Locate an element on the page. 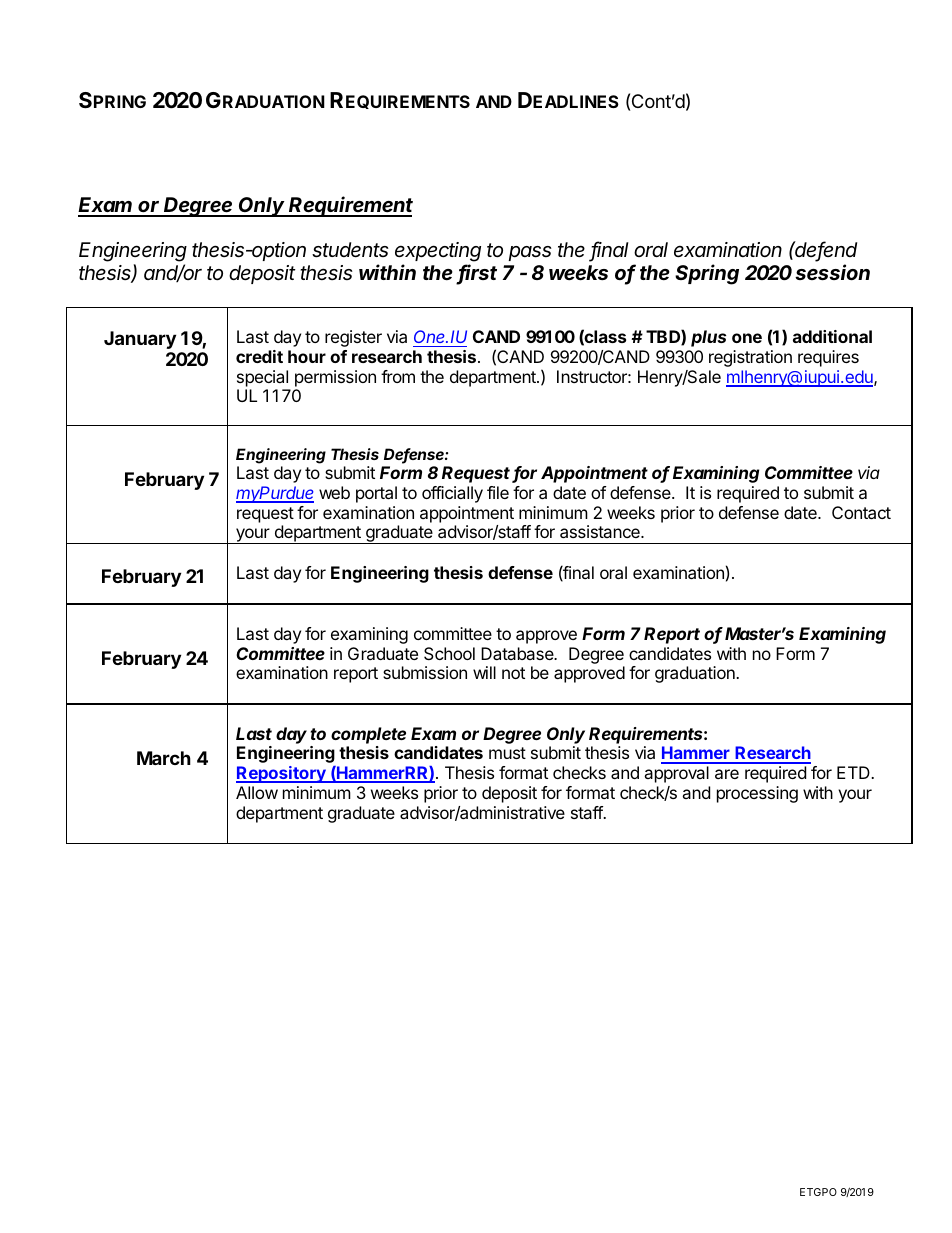 The height and width of the page is (1233, 952). must is located at coordinates (507, 753).
